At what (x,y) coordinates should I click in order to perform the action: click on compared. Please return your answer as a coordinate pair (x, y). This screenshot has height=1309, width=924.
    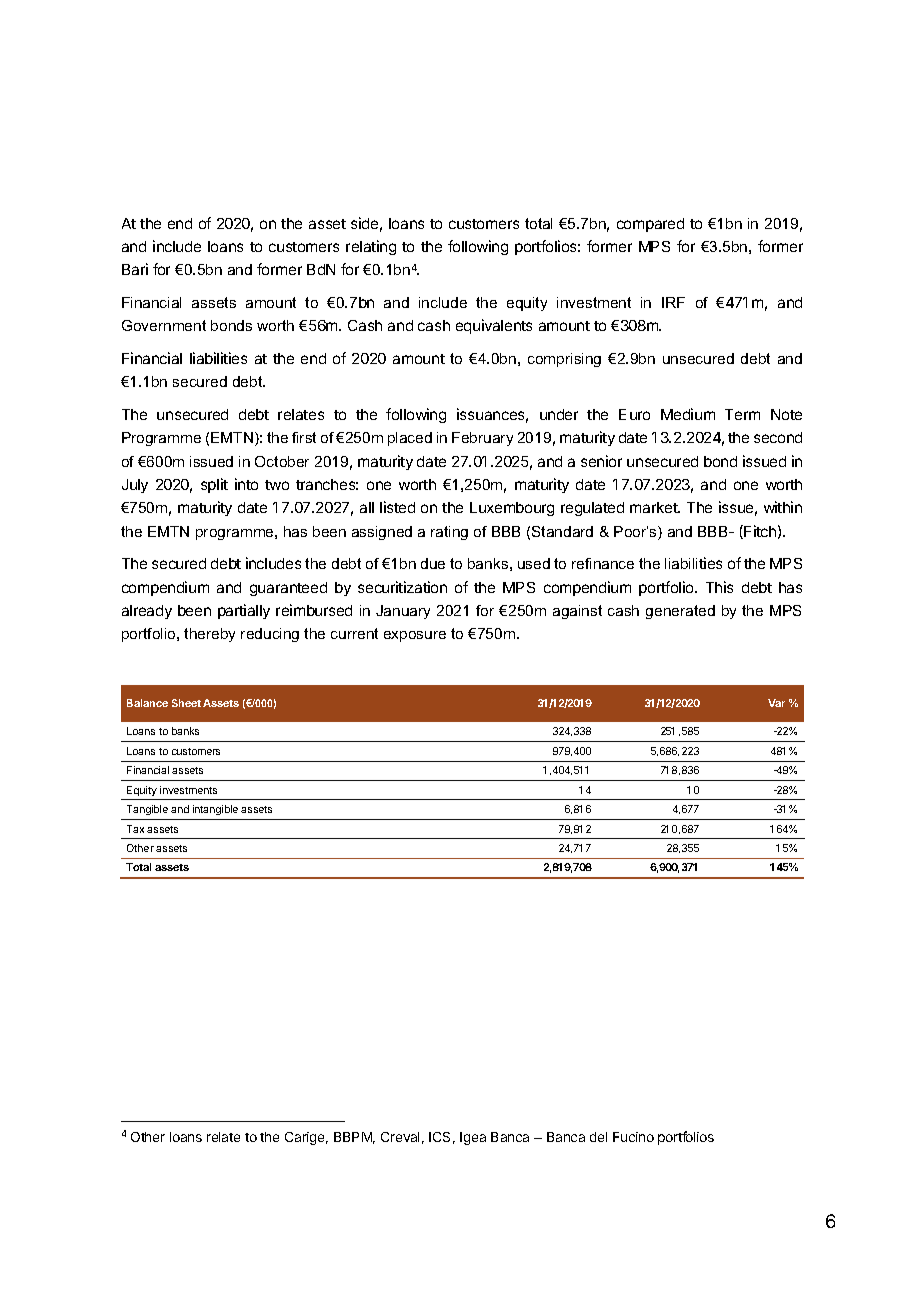
    Looking at the image, I should click on (650, 225).
